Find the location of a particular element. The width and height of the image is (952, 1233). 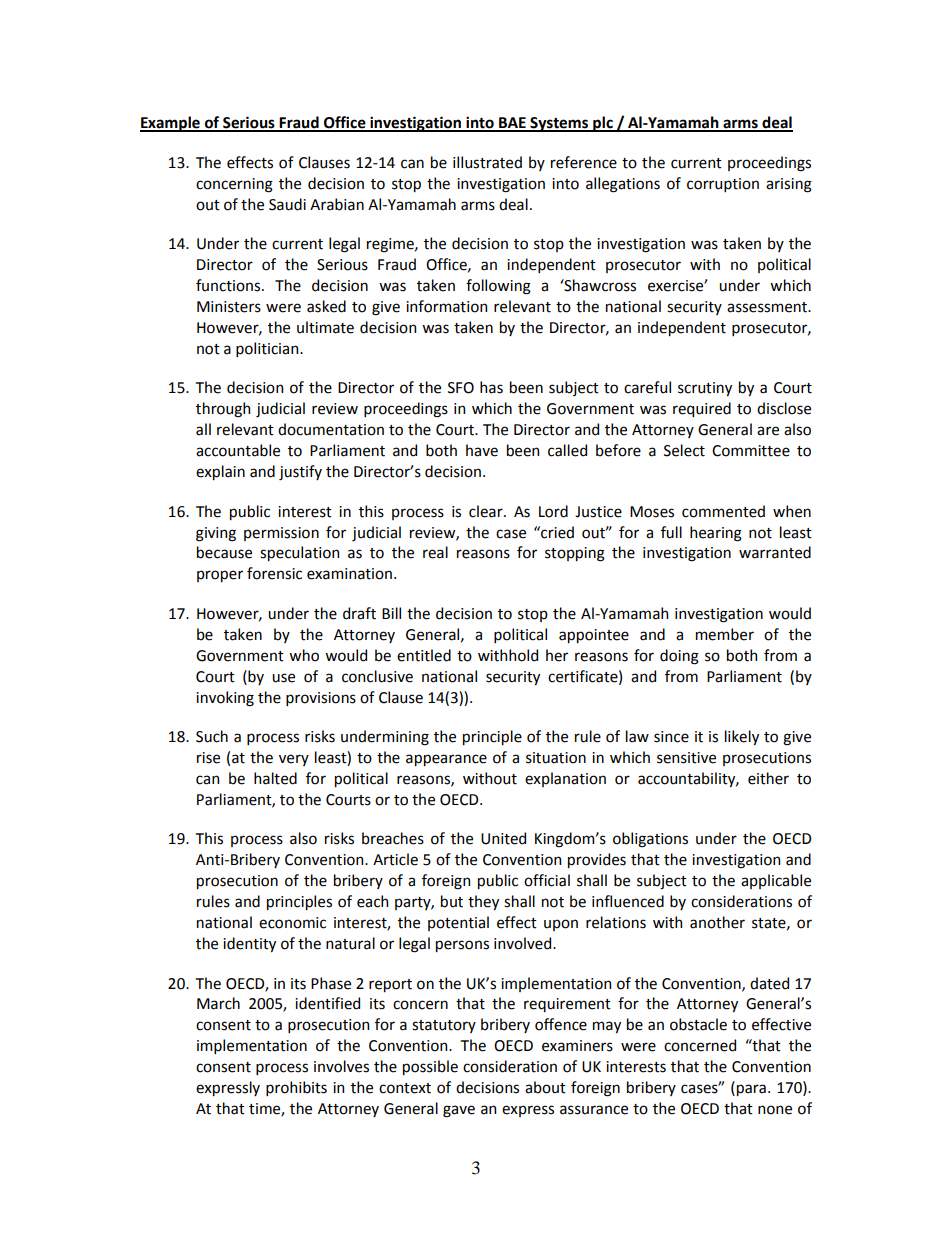

illustrated is located at coordinates (487, 162).
